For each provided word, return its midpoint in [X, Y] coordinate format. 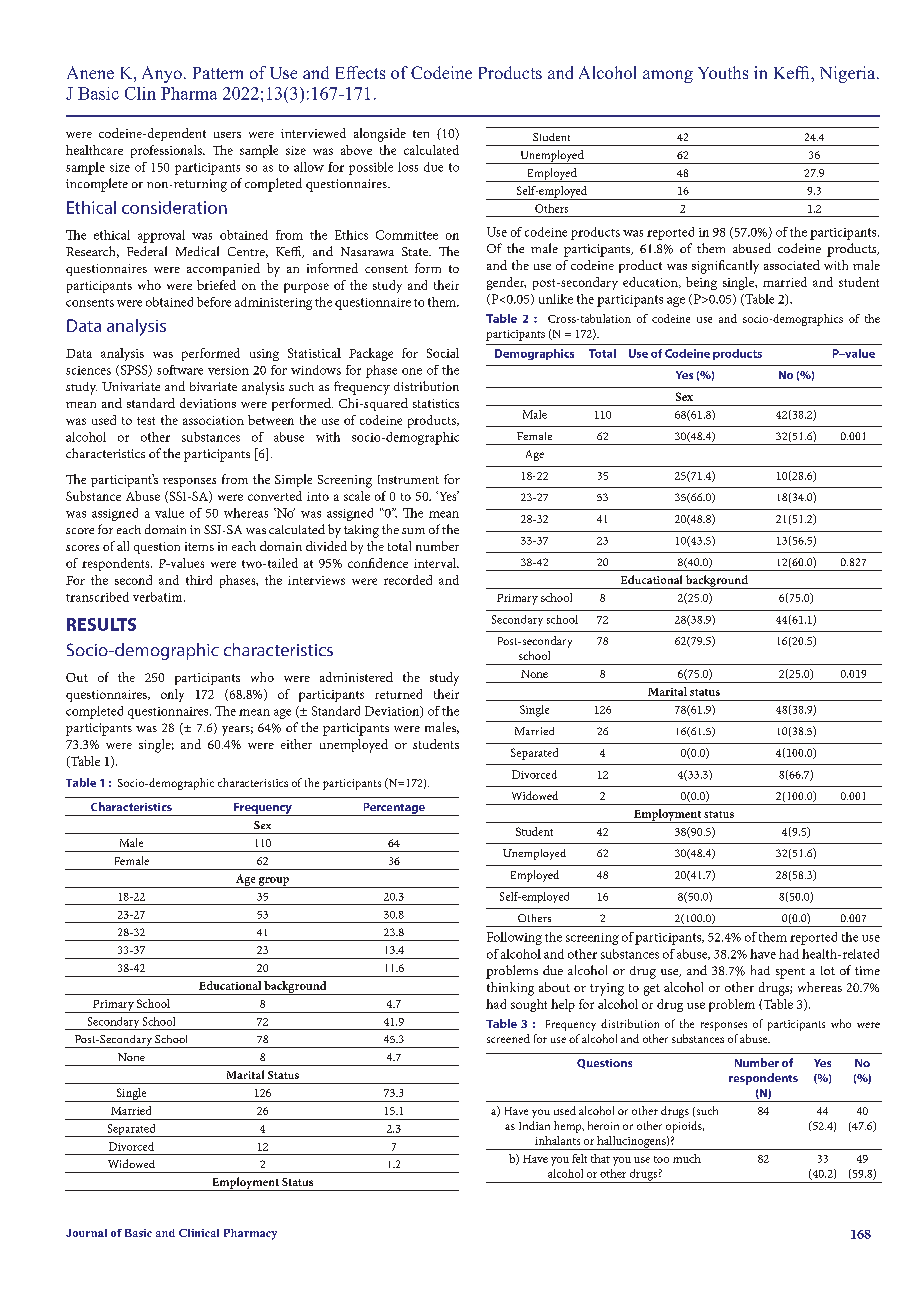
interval [436, 563]
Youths [723, 72]
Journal [86, 1233]
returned [398, 694]
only [172, 695]
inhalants [557, 1140]
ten [421, 134]
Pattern [218, 73]
